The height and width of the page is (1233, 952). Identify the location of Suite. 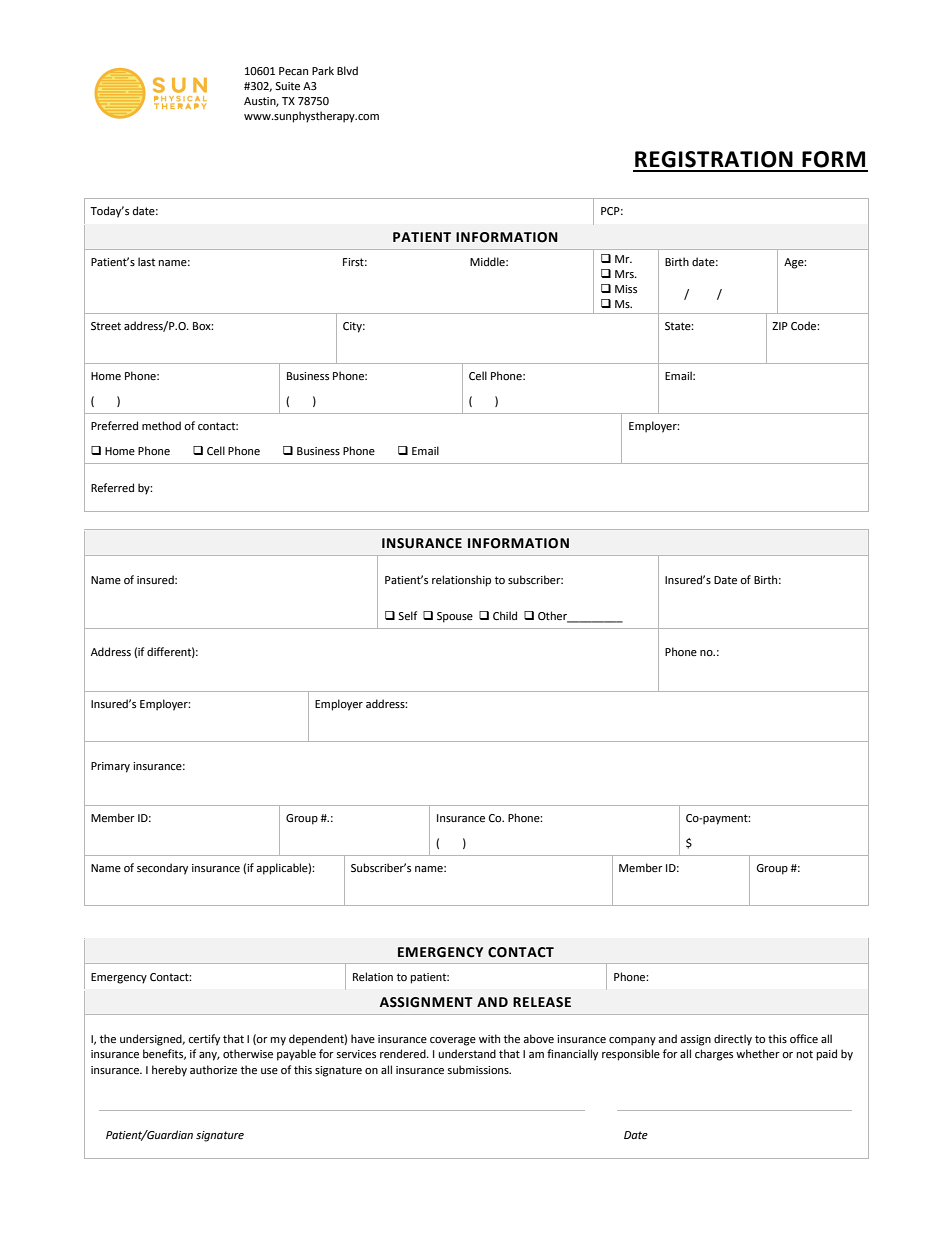
(287, 86).
